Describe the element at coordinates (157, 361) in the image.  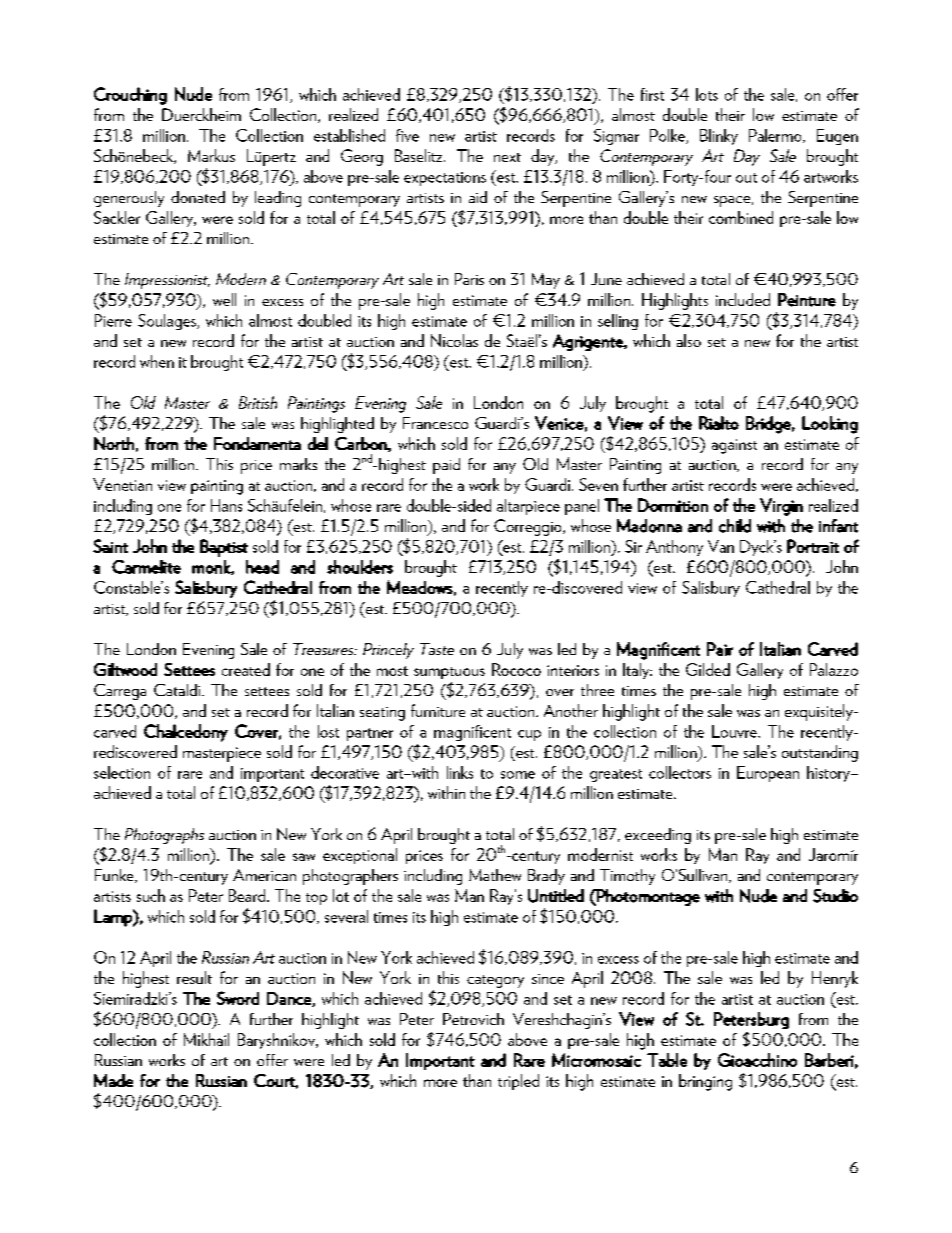
I see `when` at that location.
